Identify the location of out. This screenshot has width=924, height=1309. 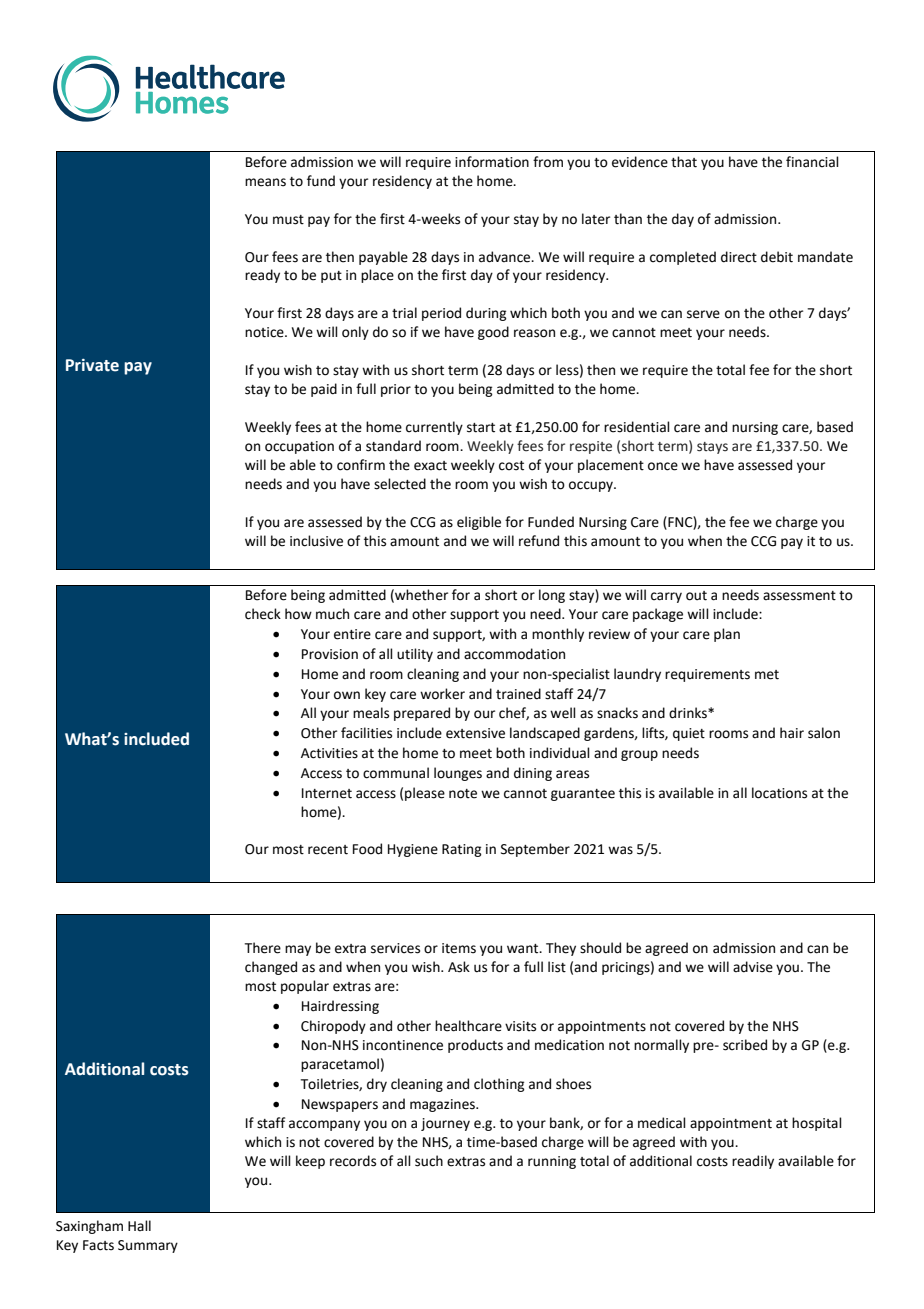
(696, 596).
